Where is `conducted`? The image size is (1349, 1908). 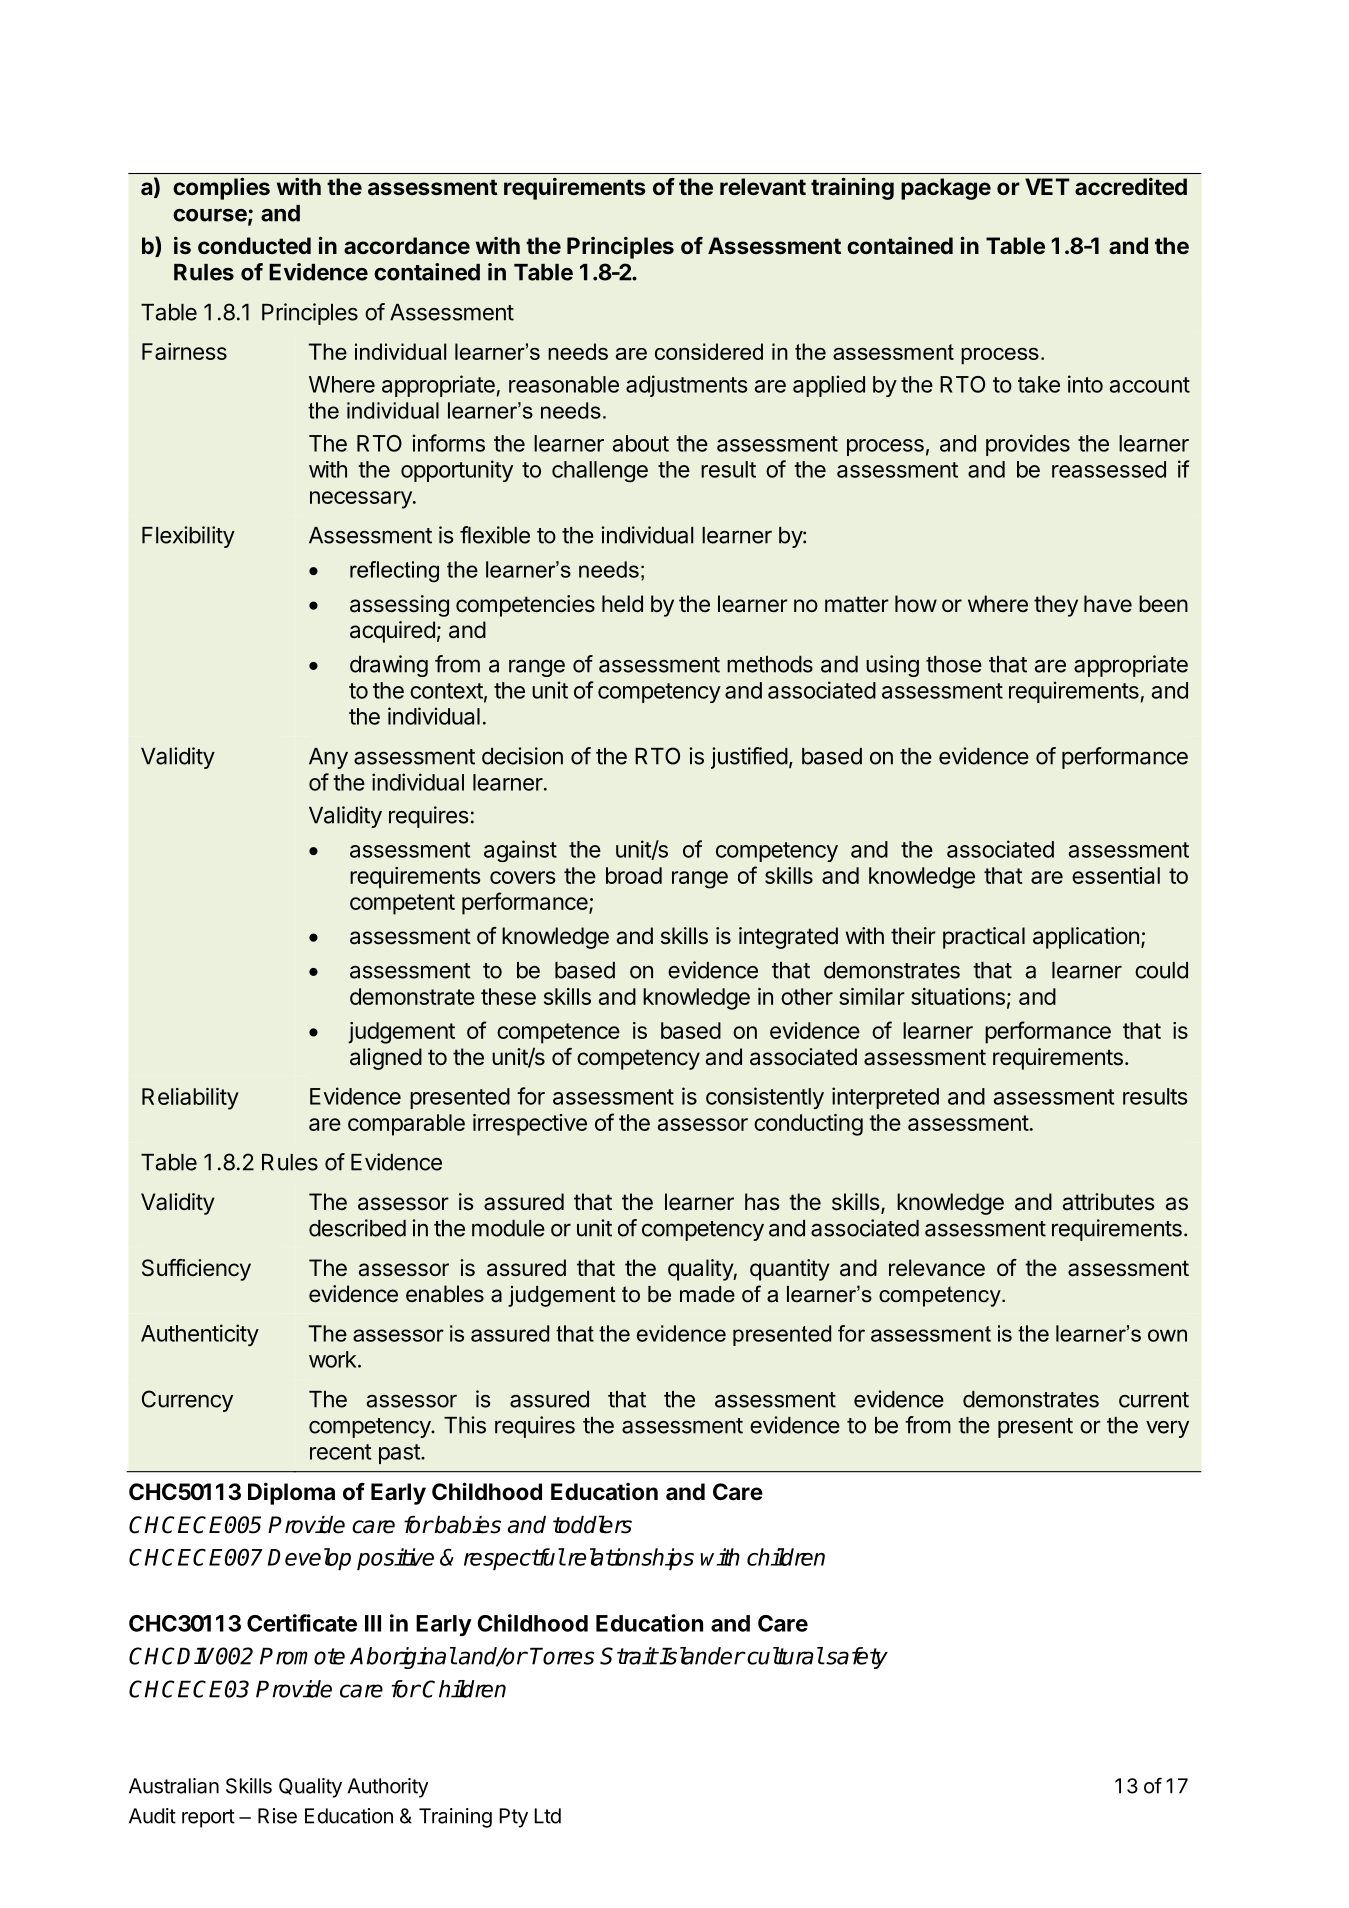 conducted is located at coordinates (254, 245).
